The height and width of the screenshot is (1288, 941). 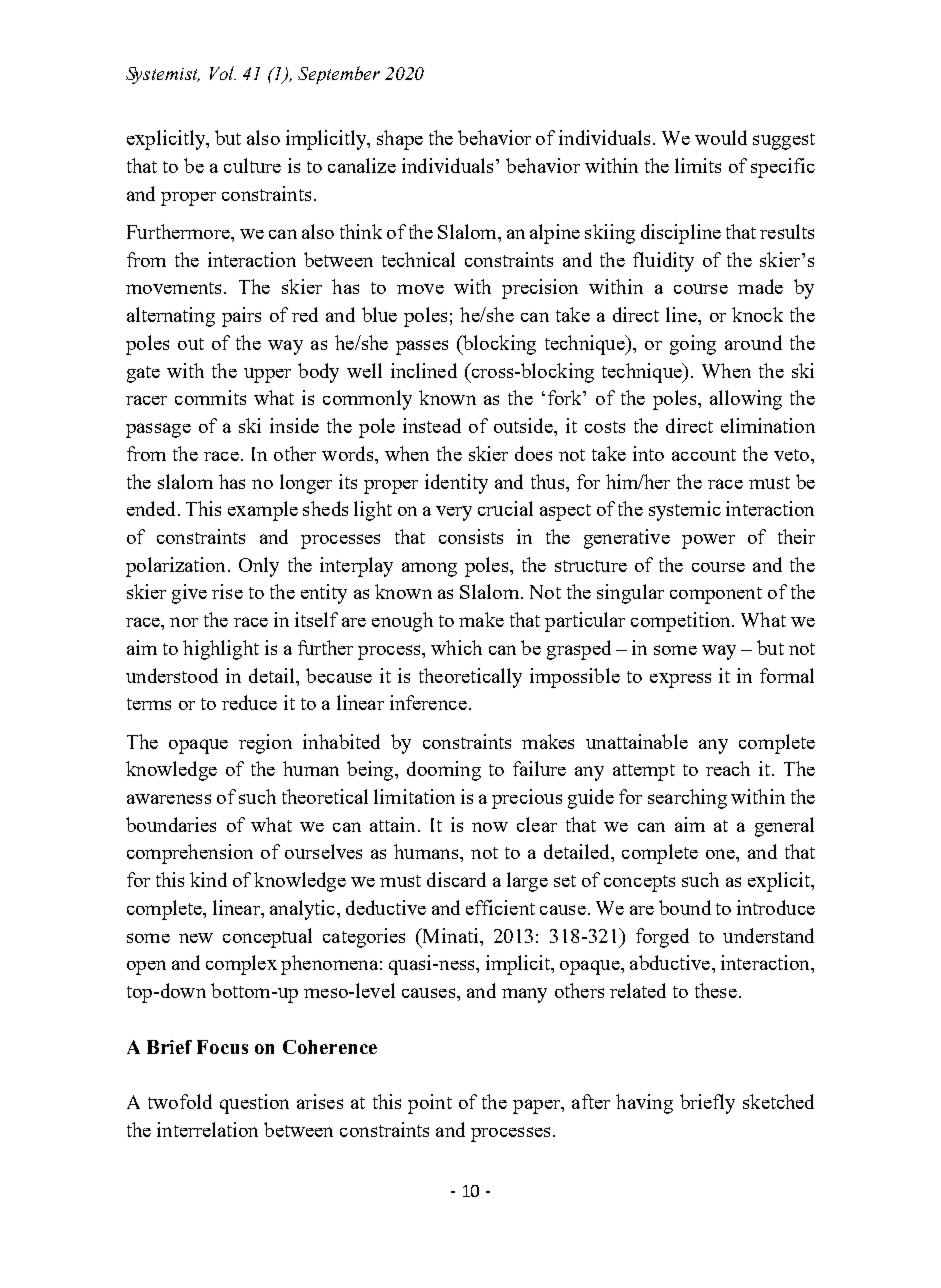 What do you see at coordinates (223, 73) in the screenshot?
I see `Vol` at bounding box center [223, 73].
